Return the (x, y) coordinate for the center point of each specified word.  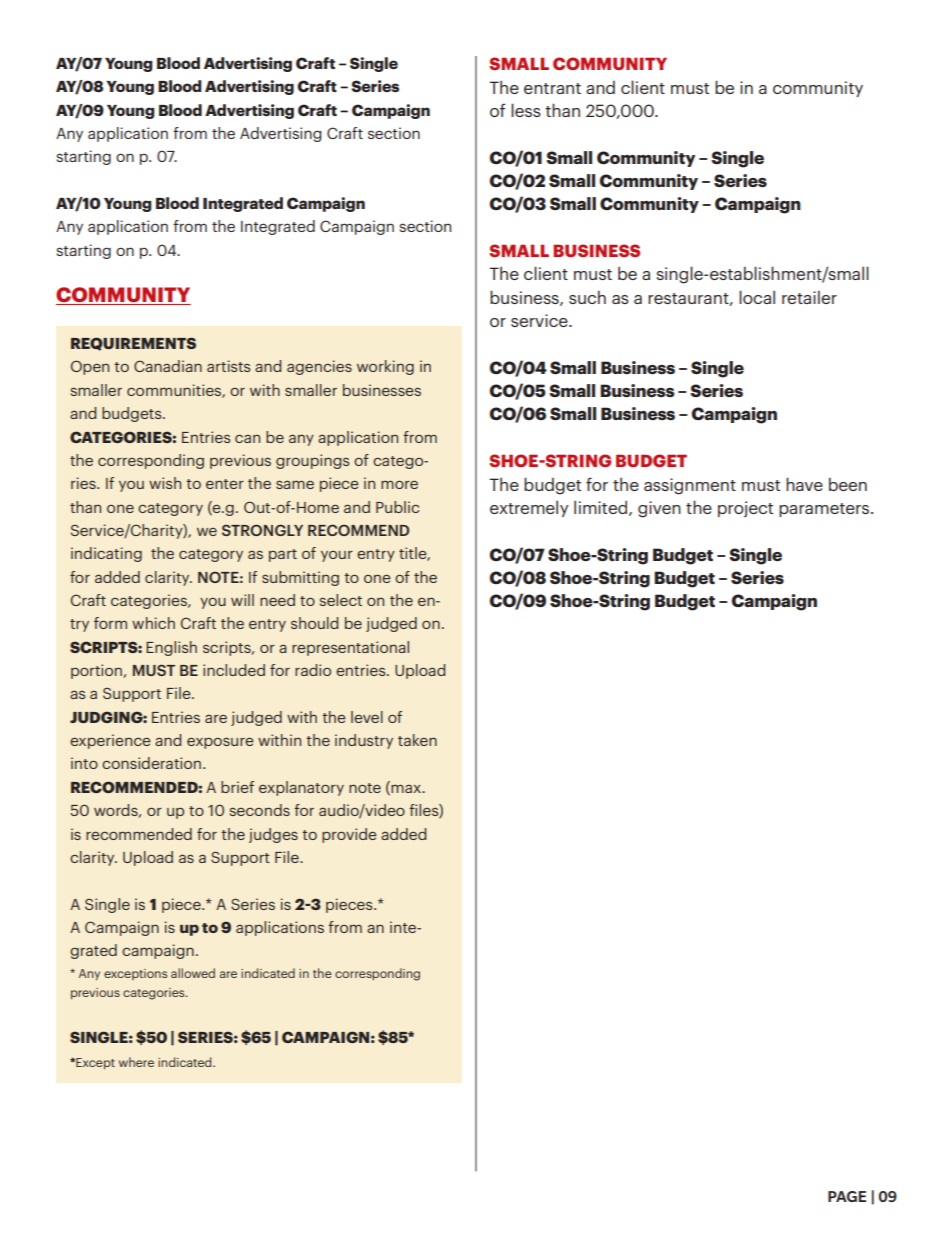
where (136, 1062)
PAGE (847, 1196)
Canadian (168, 366)
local (757, 297)
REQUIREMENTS (133, 344)
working (385, 367)
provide (349, 835)
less (526, 110)
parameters (825, 510)
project (745, 509)
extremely (529, 508)
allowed (193, 973)
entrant (552, 88)
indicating (106, 554)
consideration (151, 763)
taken (417, 740)
